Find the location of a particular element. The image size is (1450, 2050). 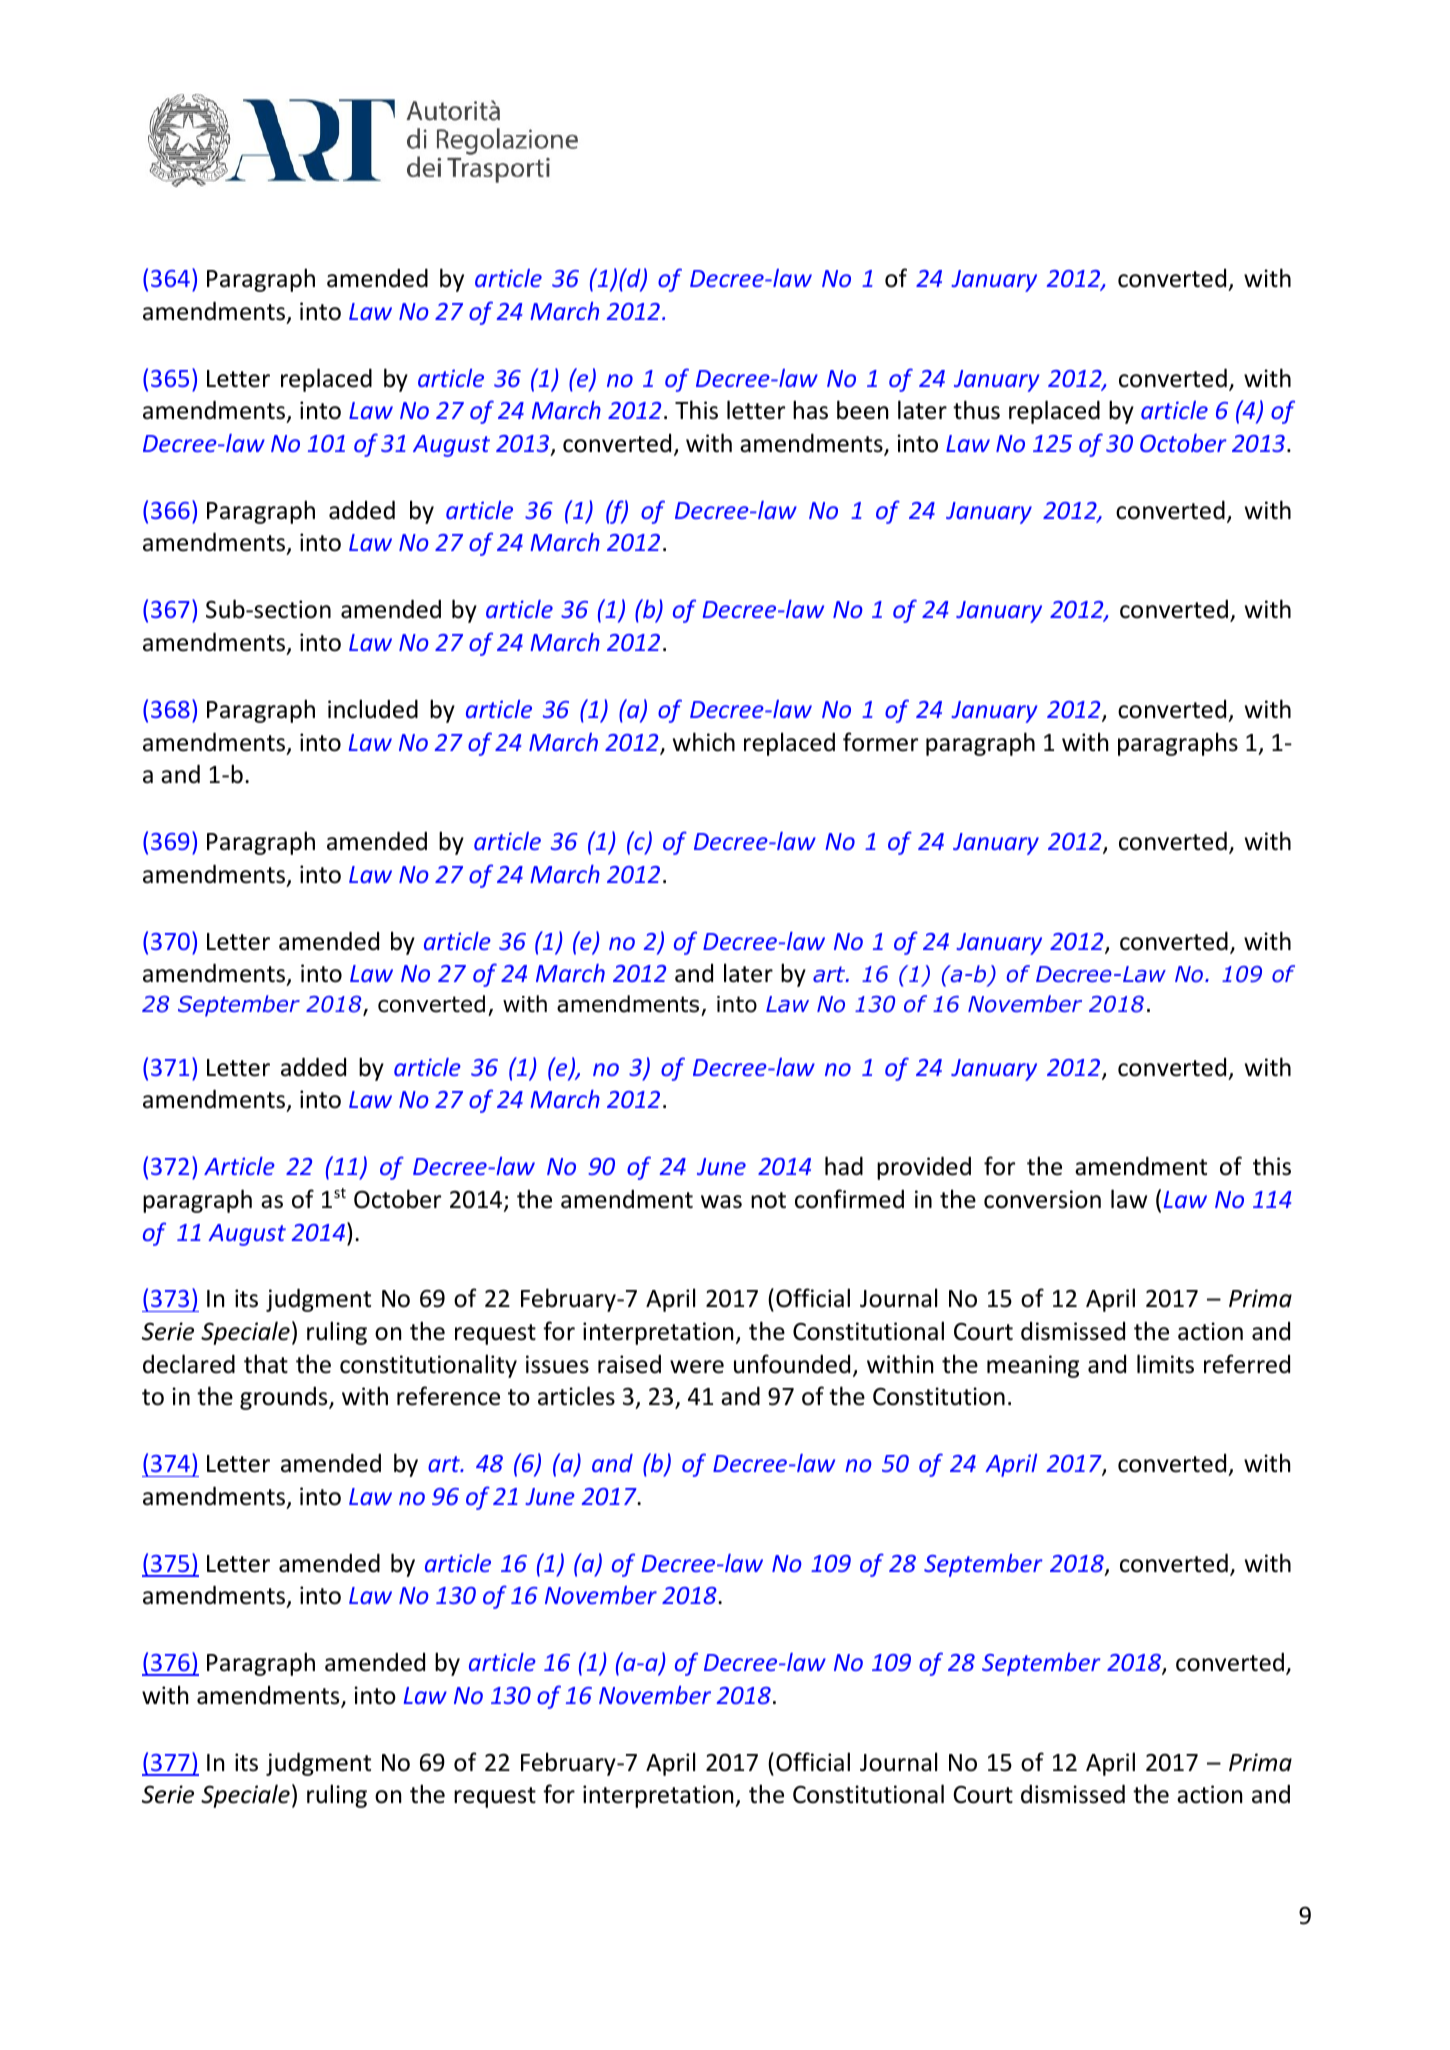

which is located at coordinates (704, 742).
